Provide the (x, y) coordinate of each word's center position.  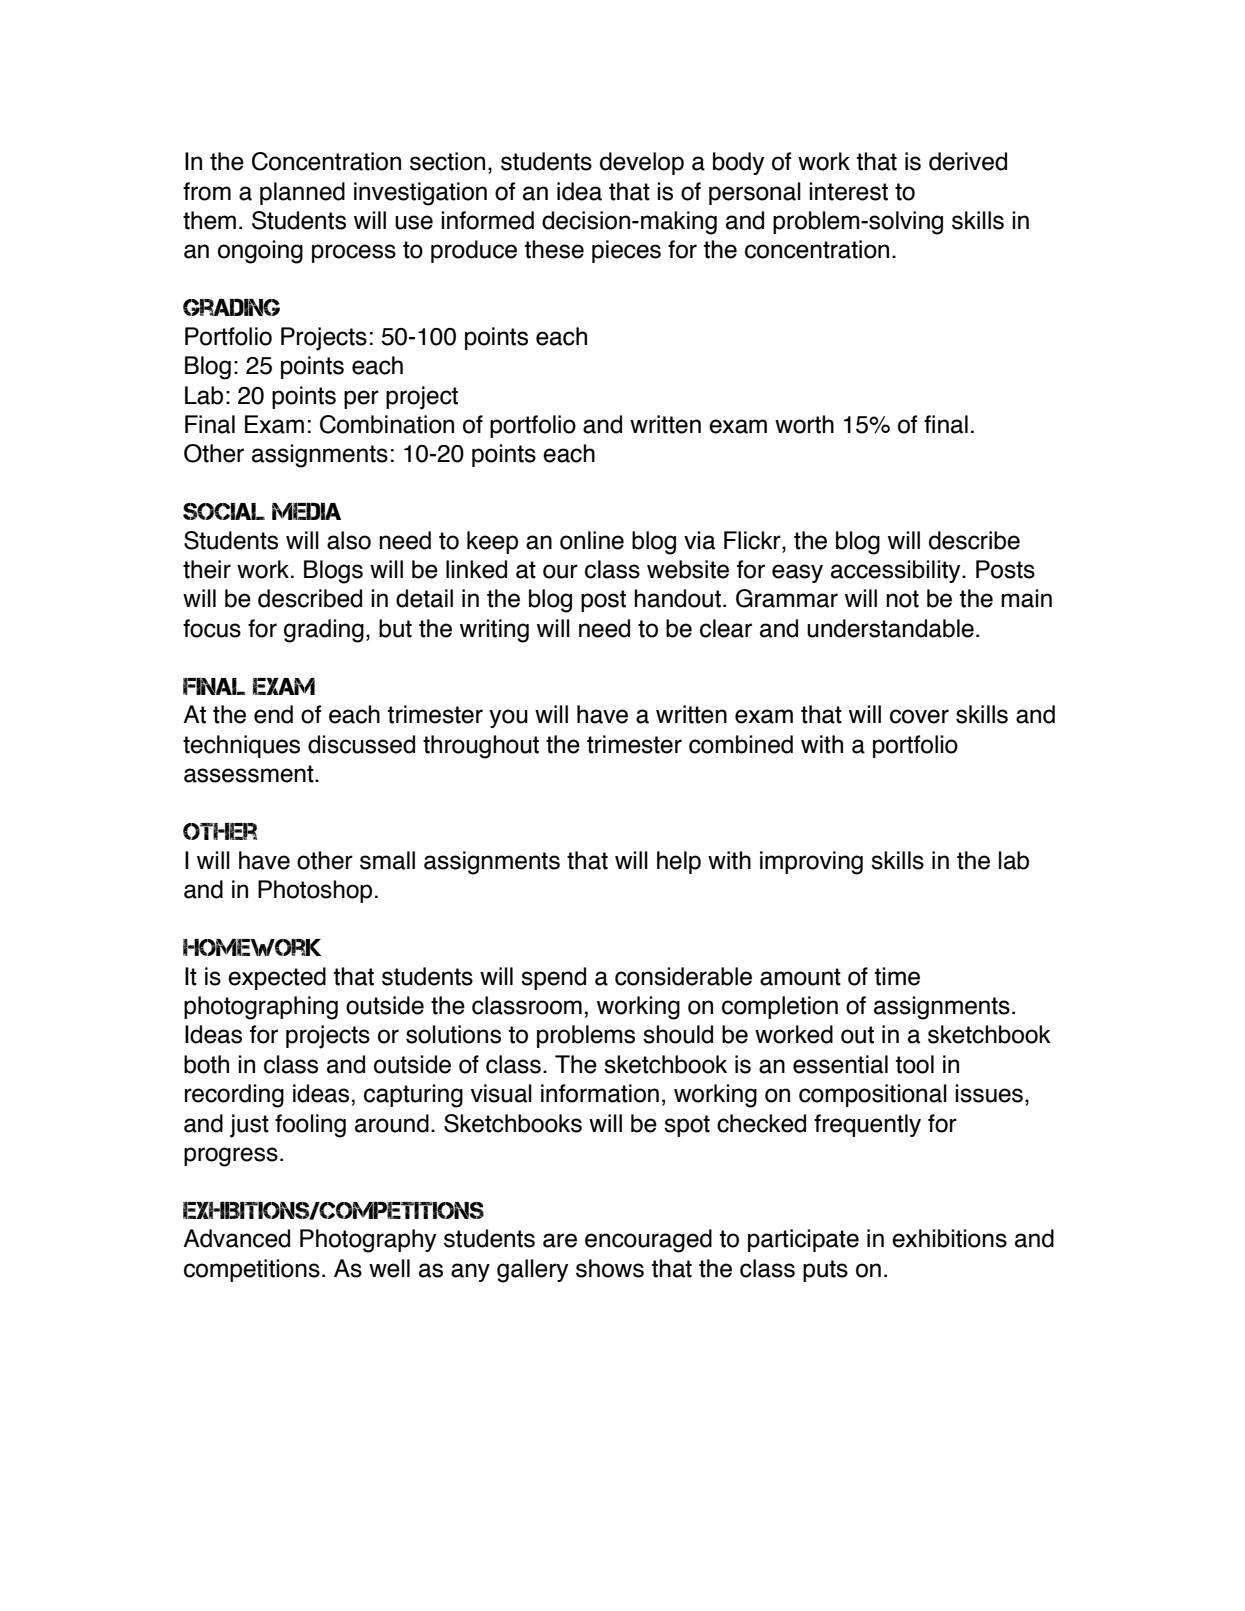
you (508, 718)
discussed (361, 744)
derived (968, 161)
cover (919, 716)
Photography (368, 1241)
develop (642, 163)
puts (825, 1271)
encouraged (648, 1241)
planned (302, 193)
